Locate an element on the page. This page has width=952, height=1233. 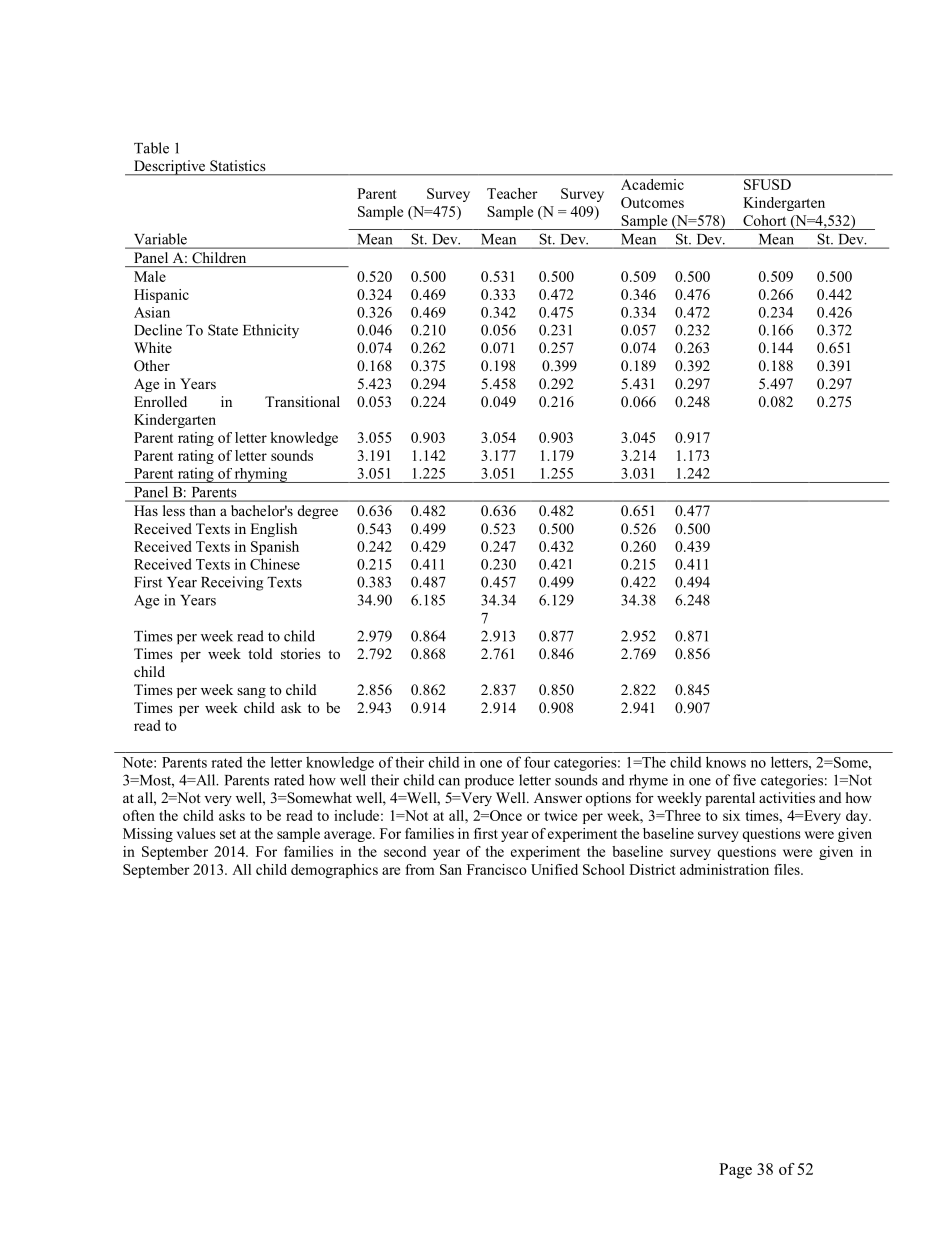
Page is located at coordinates (735, 1171).
